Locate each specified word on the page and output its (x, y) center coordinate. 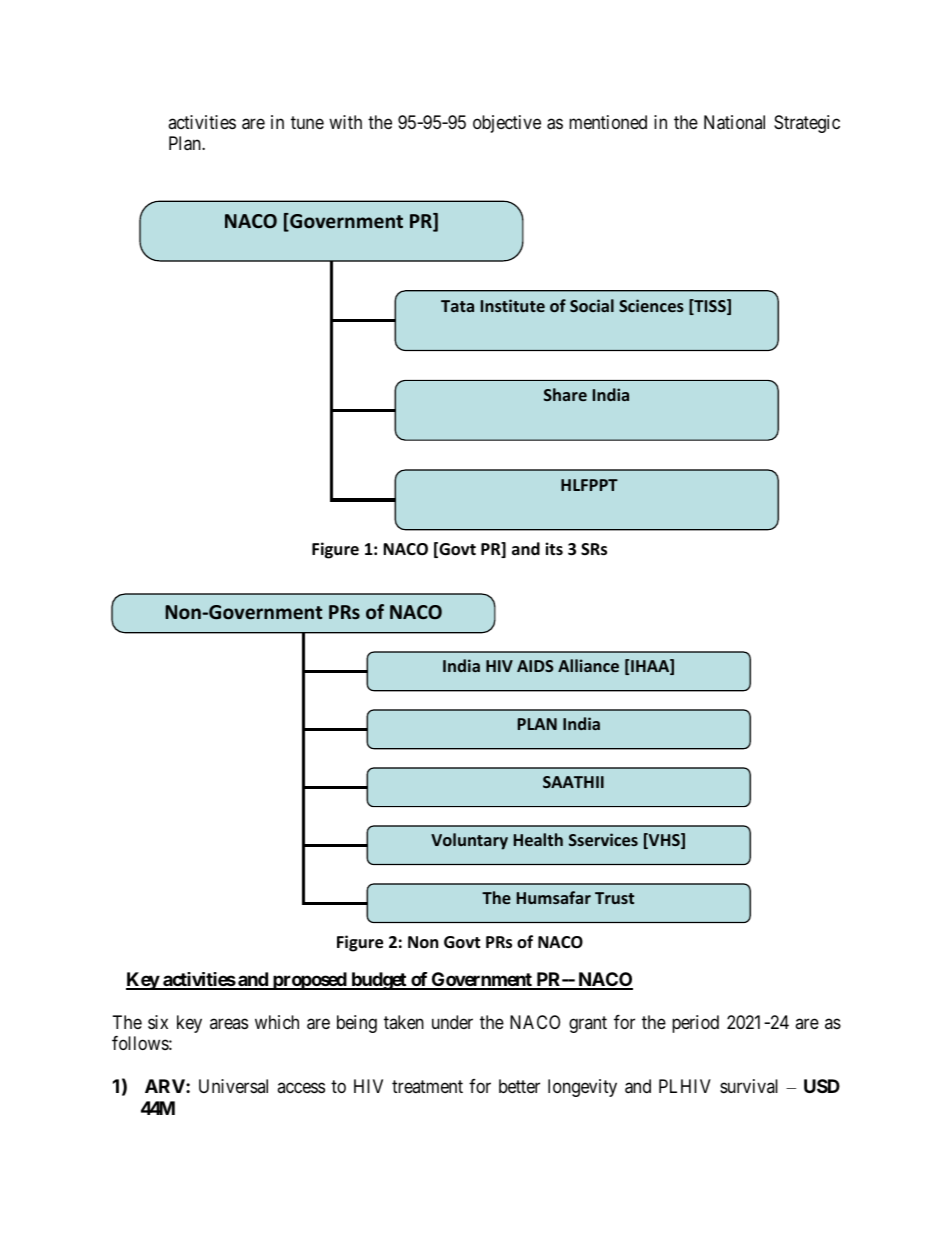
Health (538, 839)
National (734, 122)
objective (507, 124)
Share (565, 394)
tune (307, 122)
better (519, 1086)
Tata (457, 306)
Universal (233, 1086)
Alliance (588, 665)
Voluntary (469, 841)
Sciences (651, 305)
